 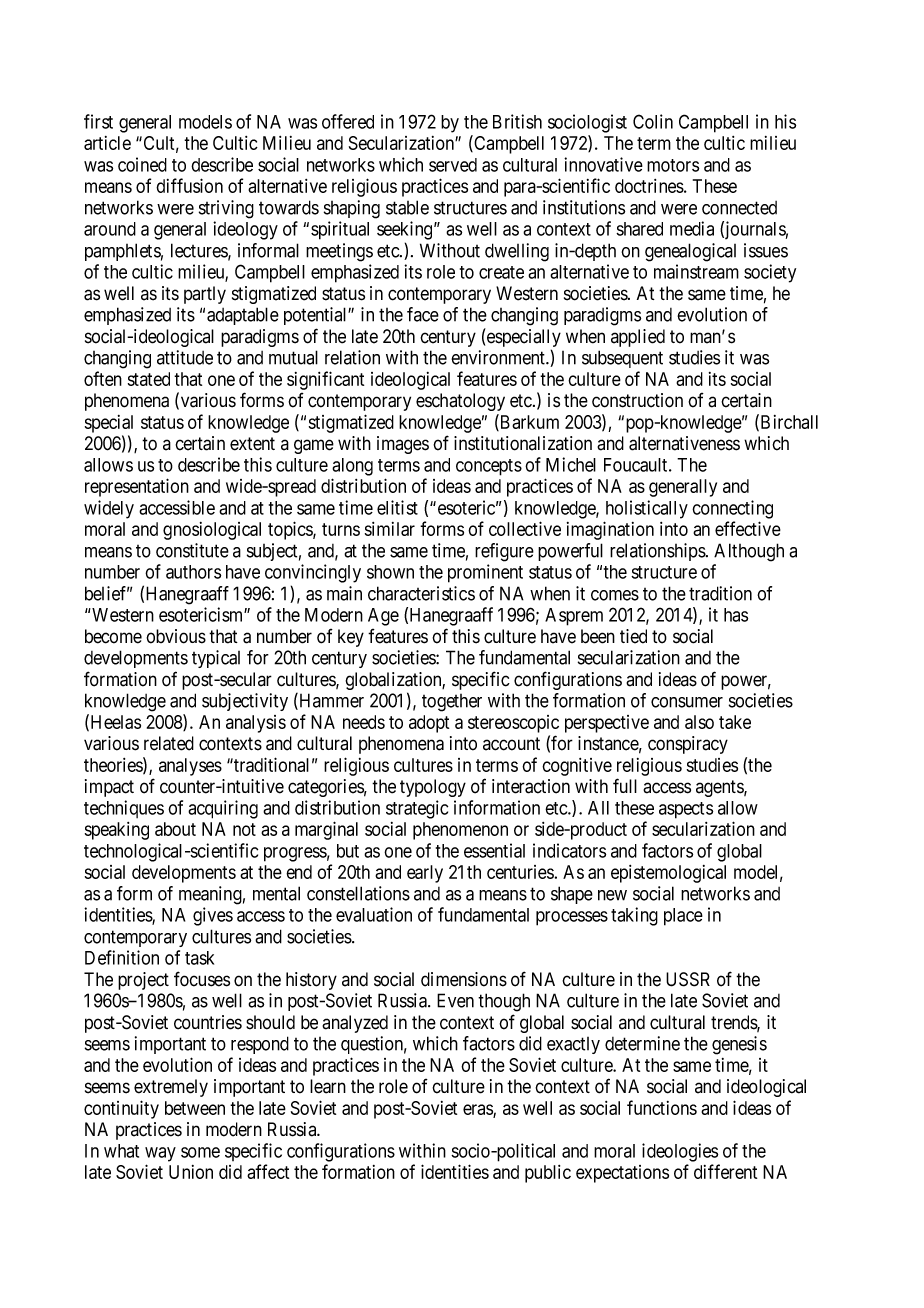 I want to click on motors, so click(x=673, y=165).
